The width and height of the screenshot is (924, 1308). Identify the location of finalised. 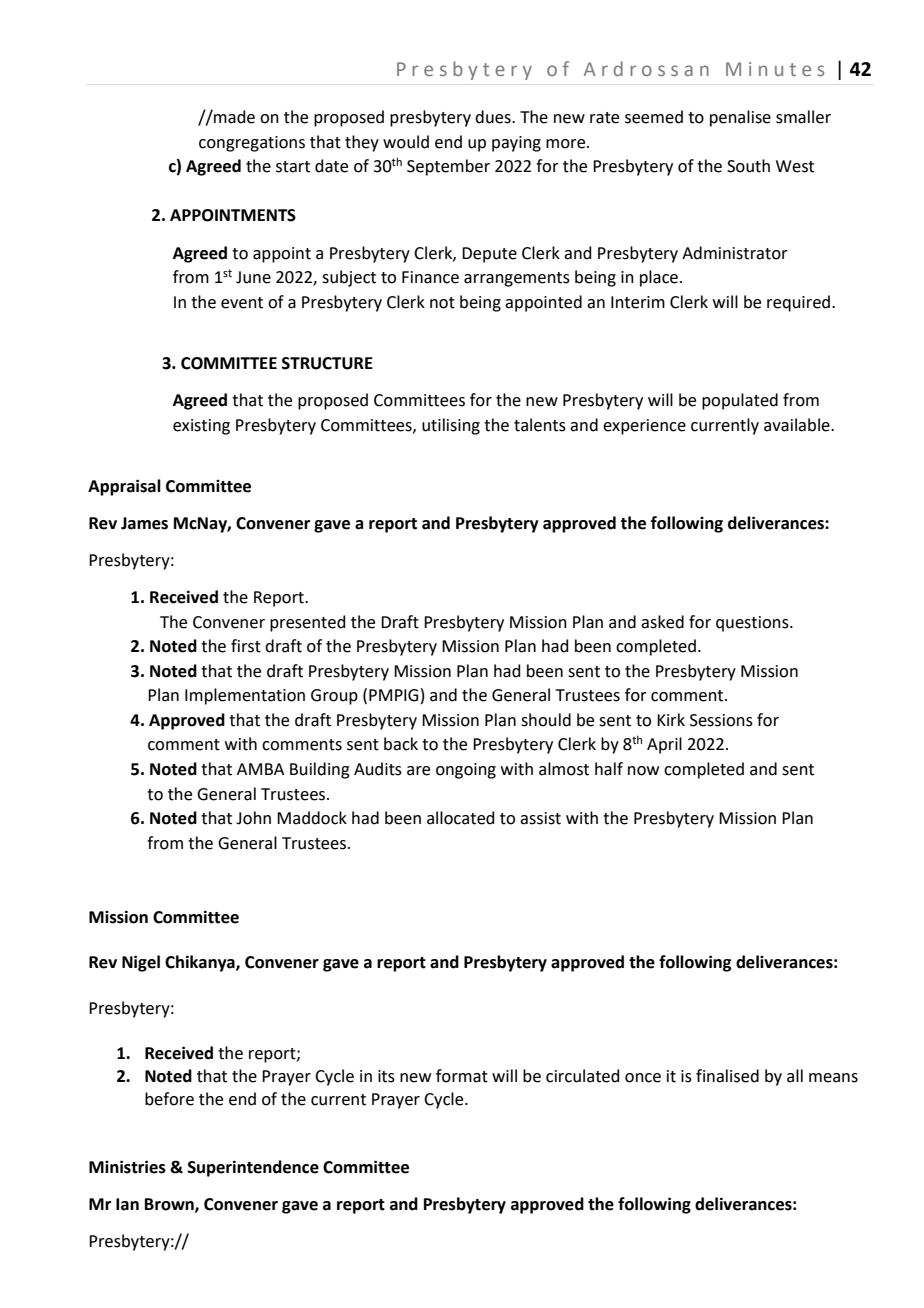
(727, 1076).
